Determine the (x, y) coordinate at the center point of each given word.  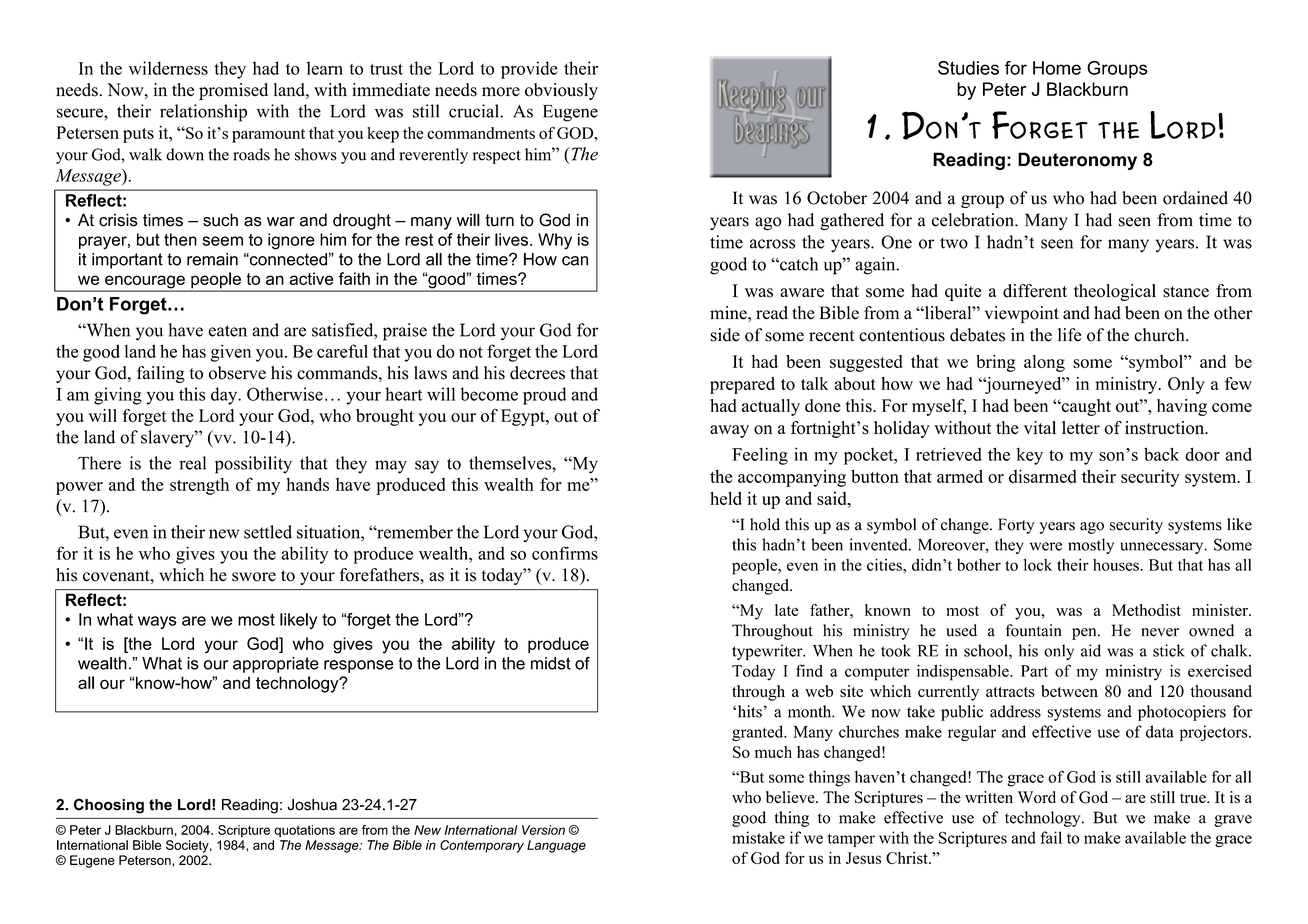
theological (1115, 292)
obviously (561, 91)
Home (1057, 68)
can (575, 261)
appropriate (276, 665)
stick (1169, 650)
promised (233, 91)
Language (556, 846)
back (1161, 454)
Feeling (760, 456)
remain (212, 259)
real (192, 463)
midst (551, 663)
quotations (304, 831)
